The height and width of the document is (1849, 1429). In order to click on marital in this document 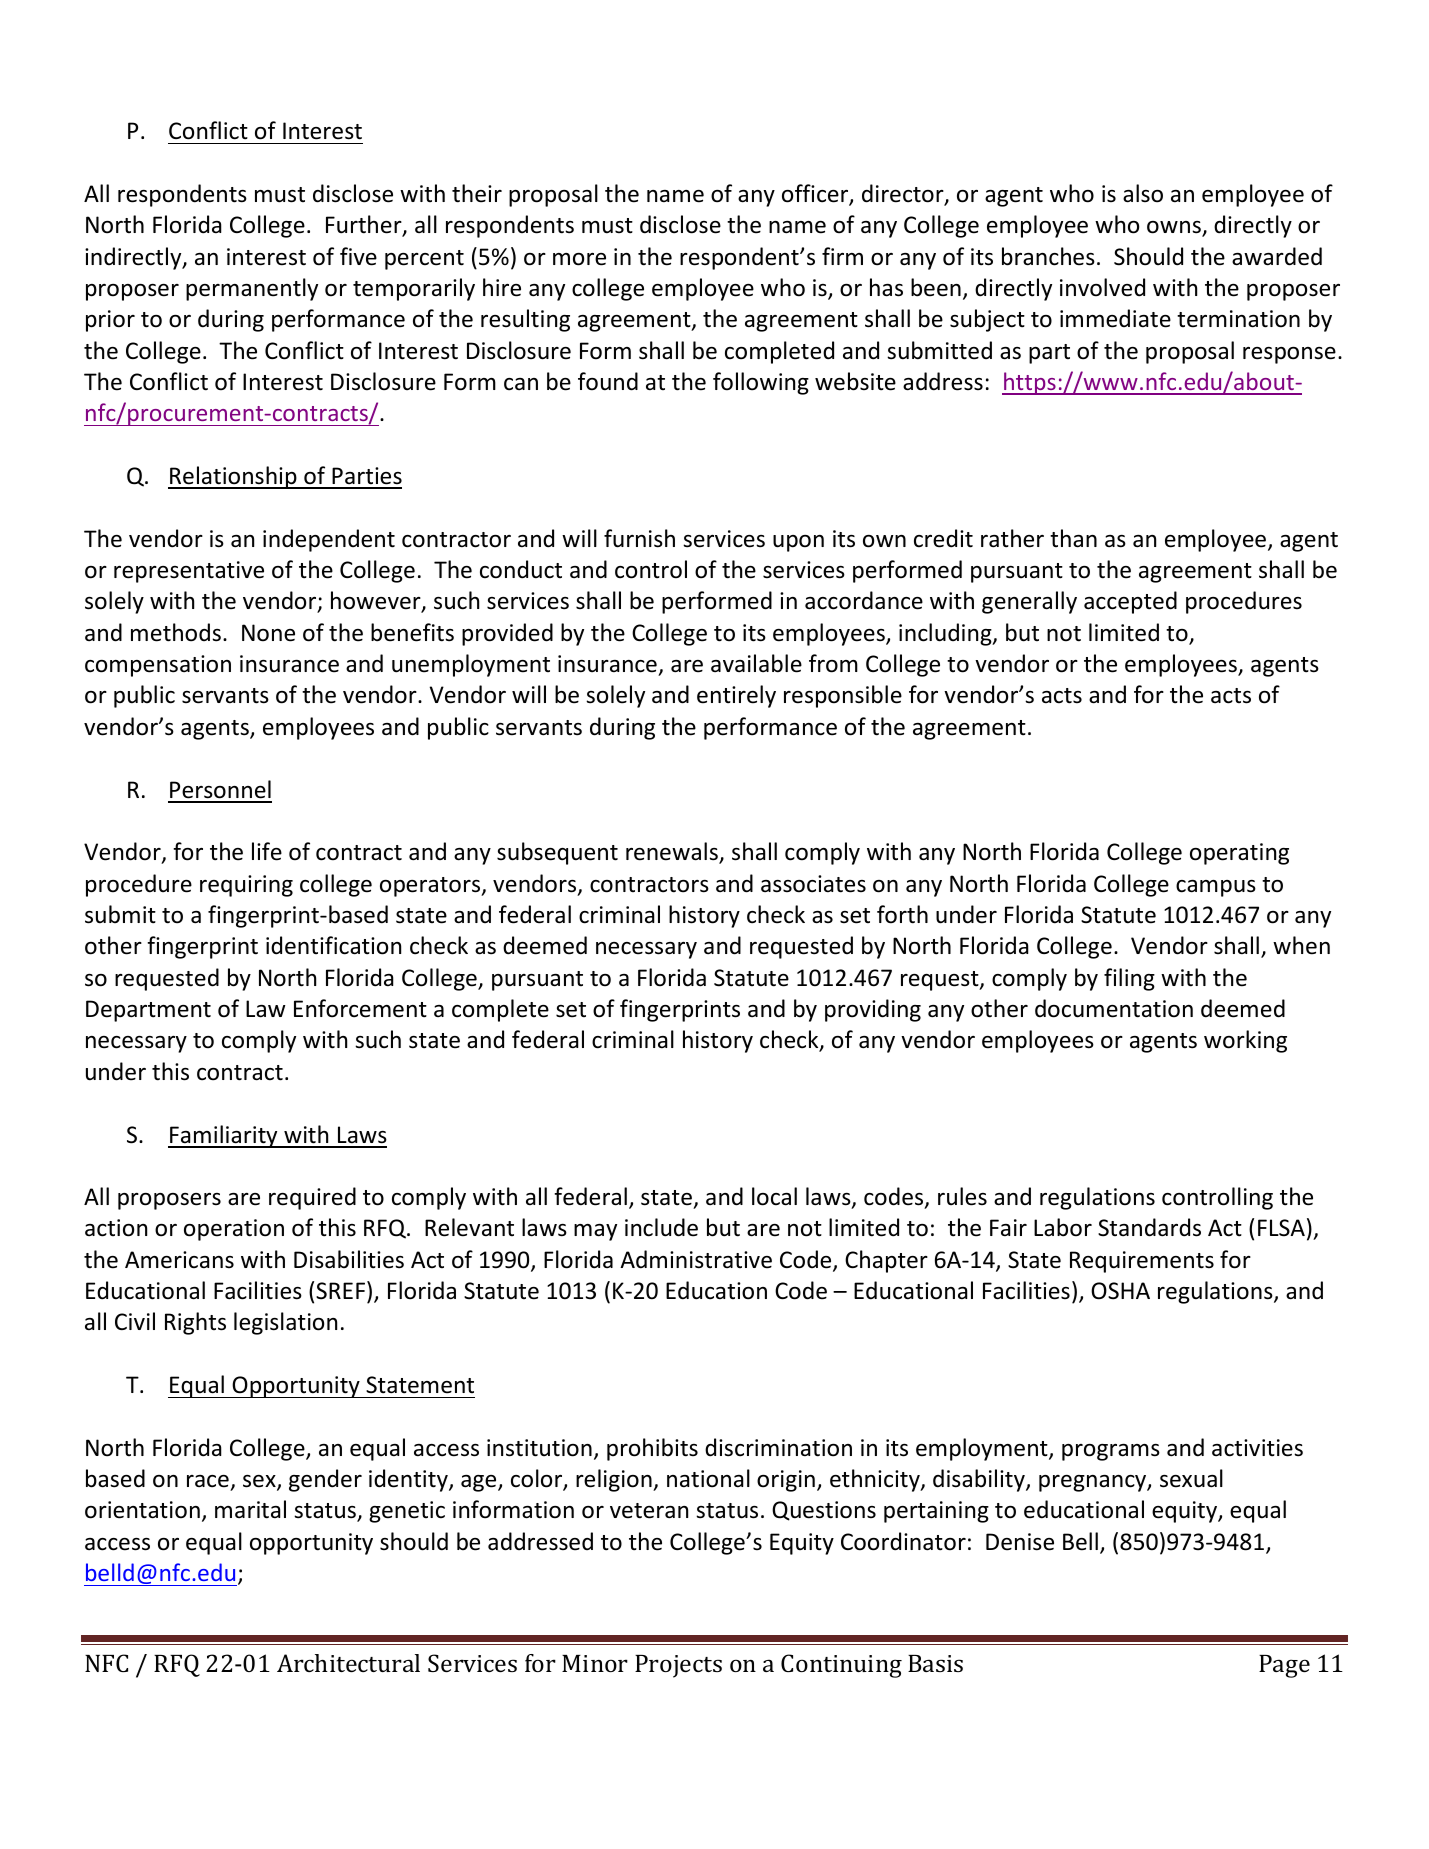, I will do `click(250, 1509)`.
